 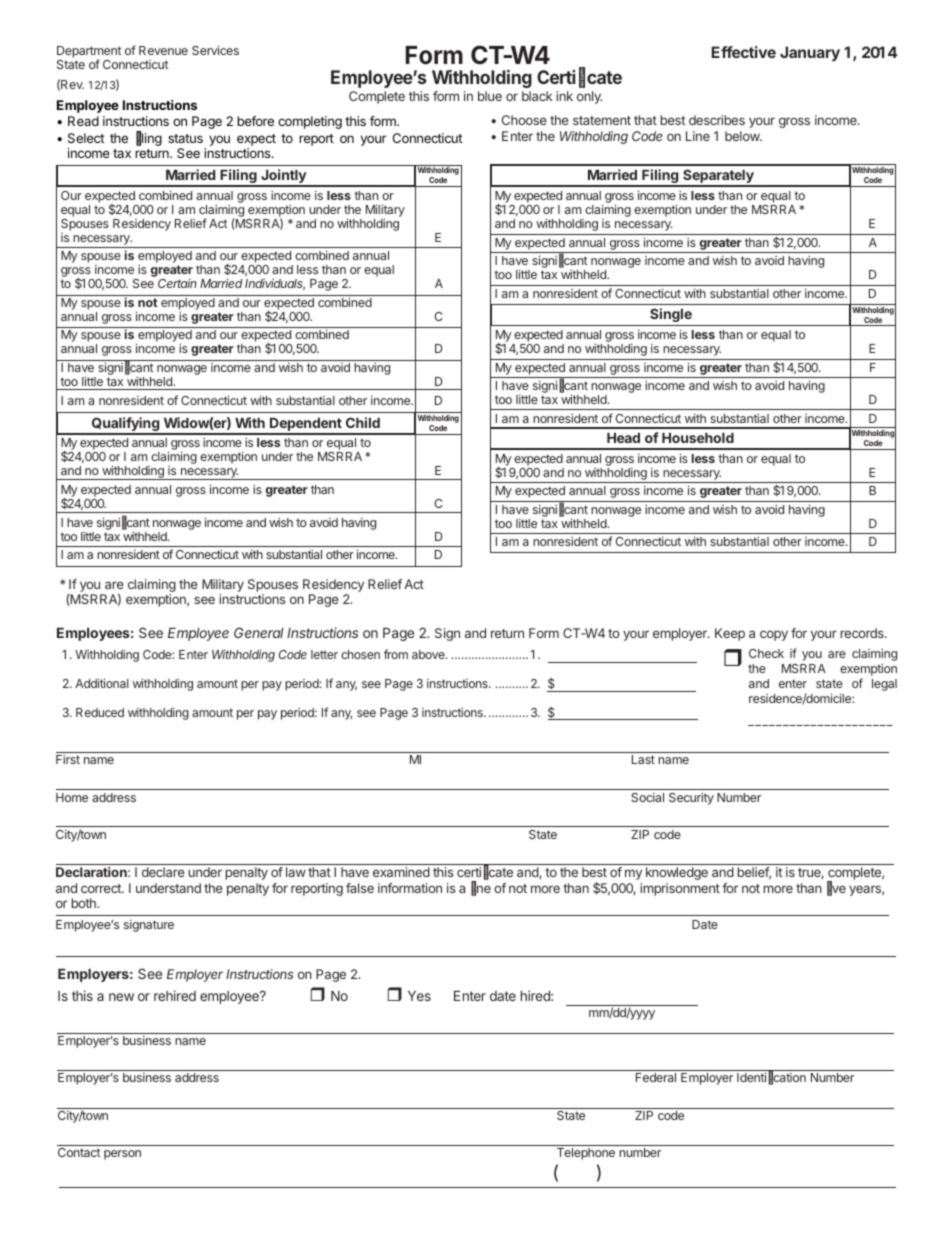 I want to click on Certain, so click(x=177, y=283).
